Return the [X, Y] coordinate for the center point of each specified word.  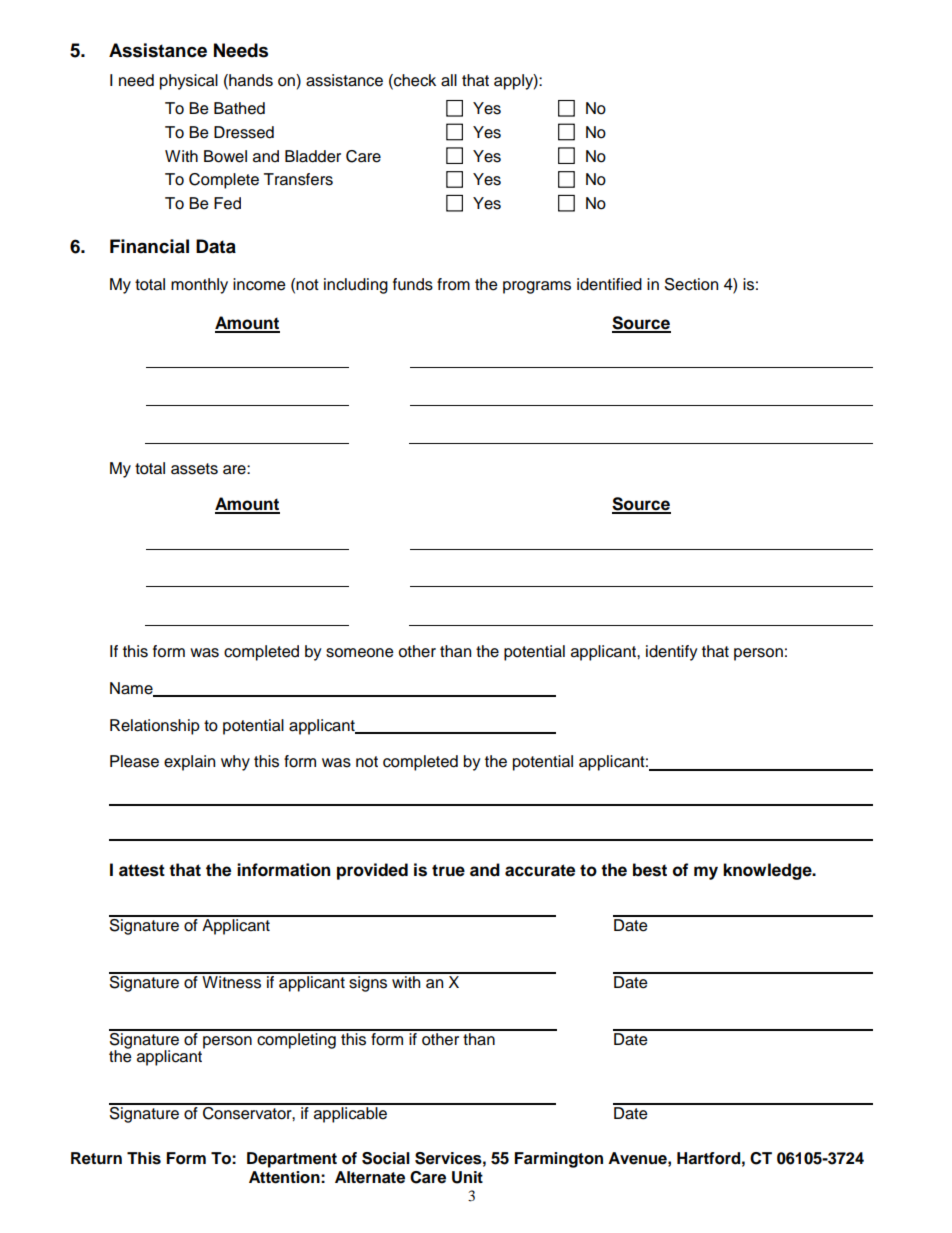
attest [142, 870]
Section [691, 284]
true [448, 870]
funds [413, 284]
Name [132, 689]
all [449, 80]
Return [96, 1158]
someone [360, 653]
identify [672, 653]
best [650, 870]
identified [609, 284]
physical [189, 82]
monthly [199, 286]
